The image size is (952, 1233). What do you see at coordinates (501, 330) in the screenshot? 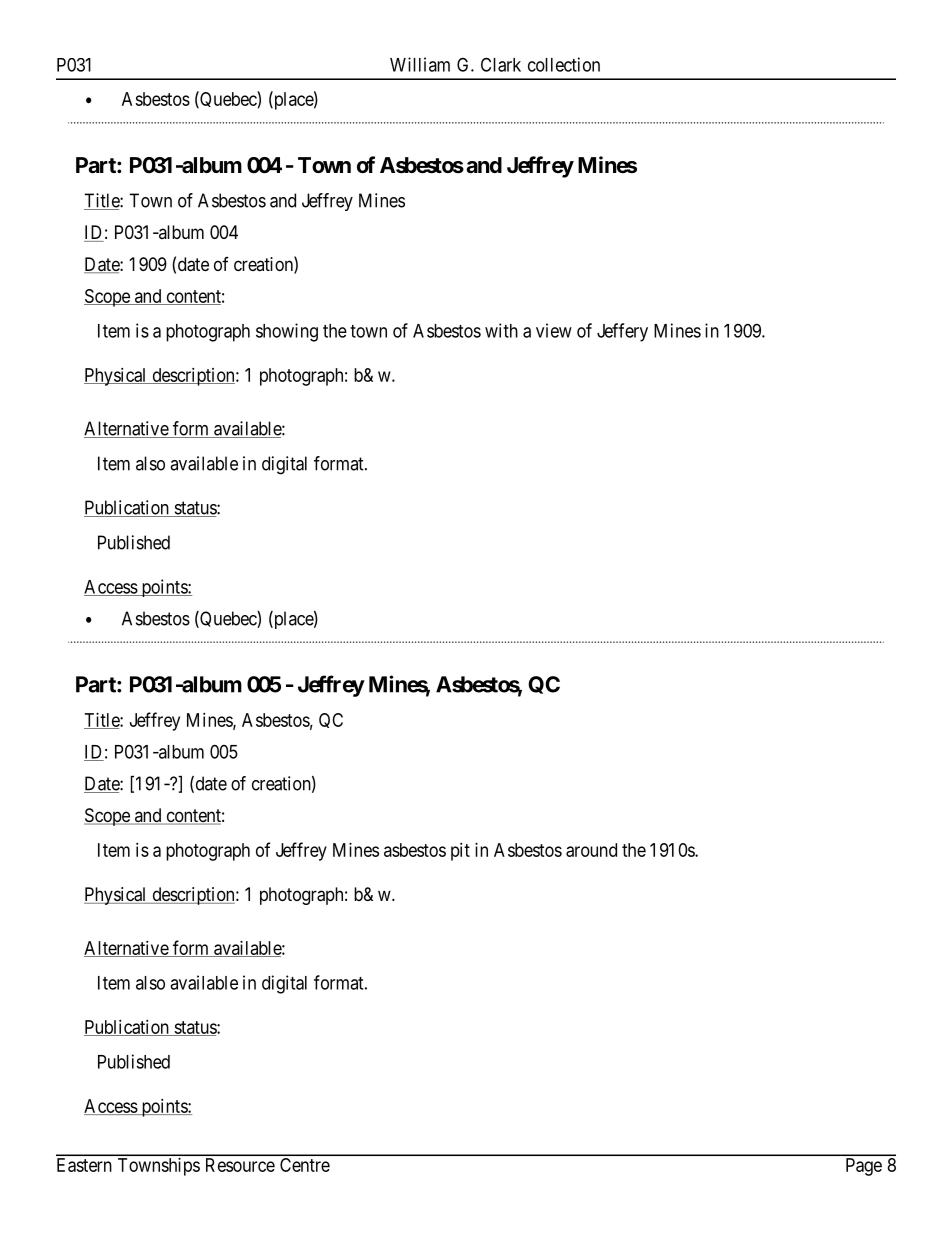
I see `with` at bounding box center [501, 330].
